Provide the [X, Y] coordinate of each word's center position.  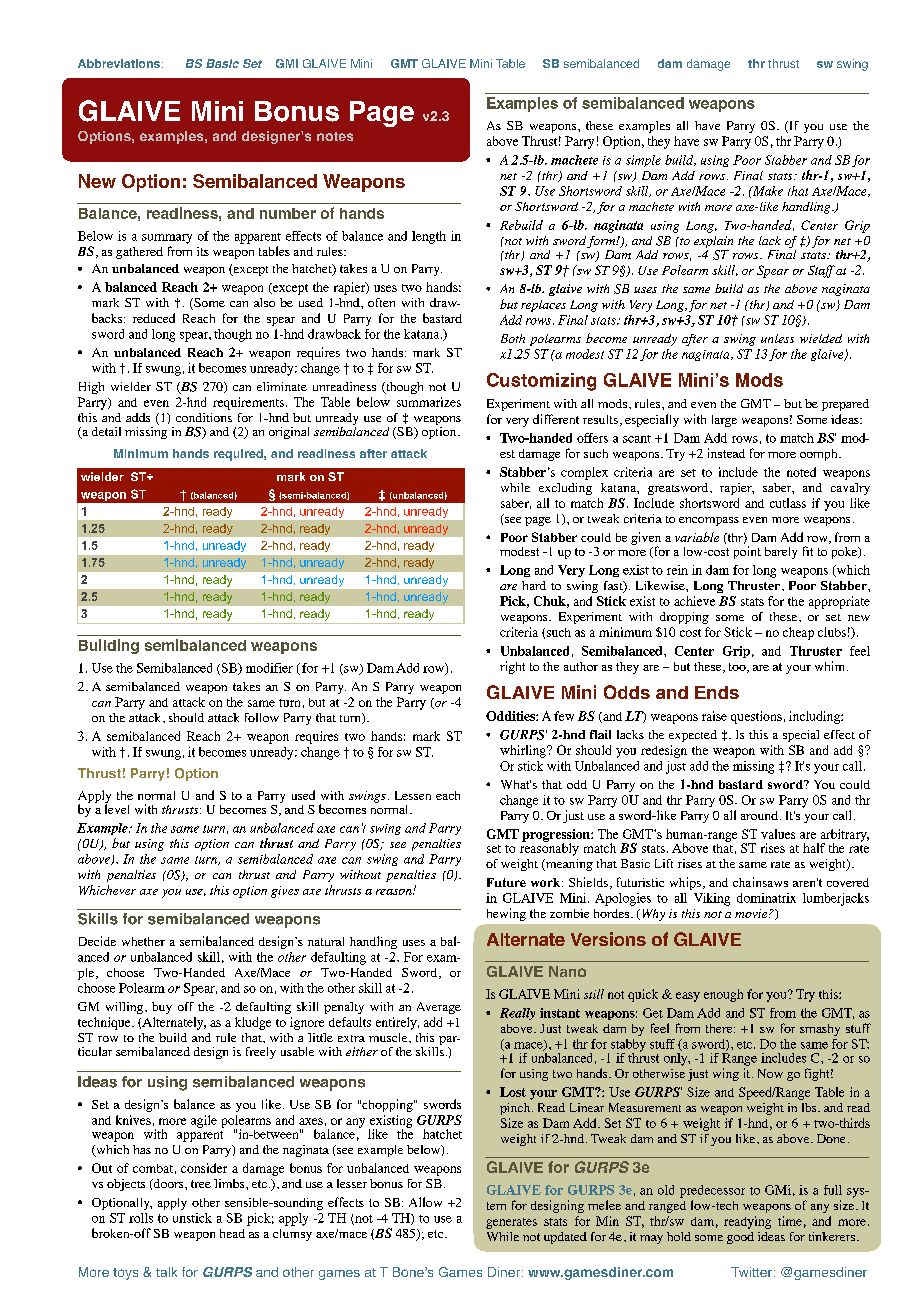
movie [752, 913]
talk [166, 1272]
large [724, 421]
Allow [425, 1202]
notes [335, 136]
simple [643, 161]
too [738, 668]
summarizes [429, 402]
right [512, 667]
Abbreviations [119, 63]
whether [143, 941]
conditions [204, 417]
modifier [269, 668]
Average [439, 1008]
